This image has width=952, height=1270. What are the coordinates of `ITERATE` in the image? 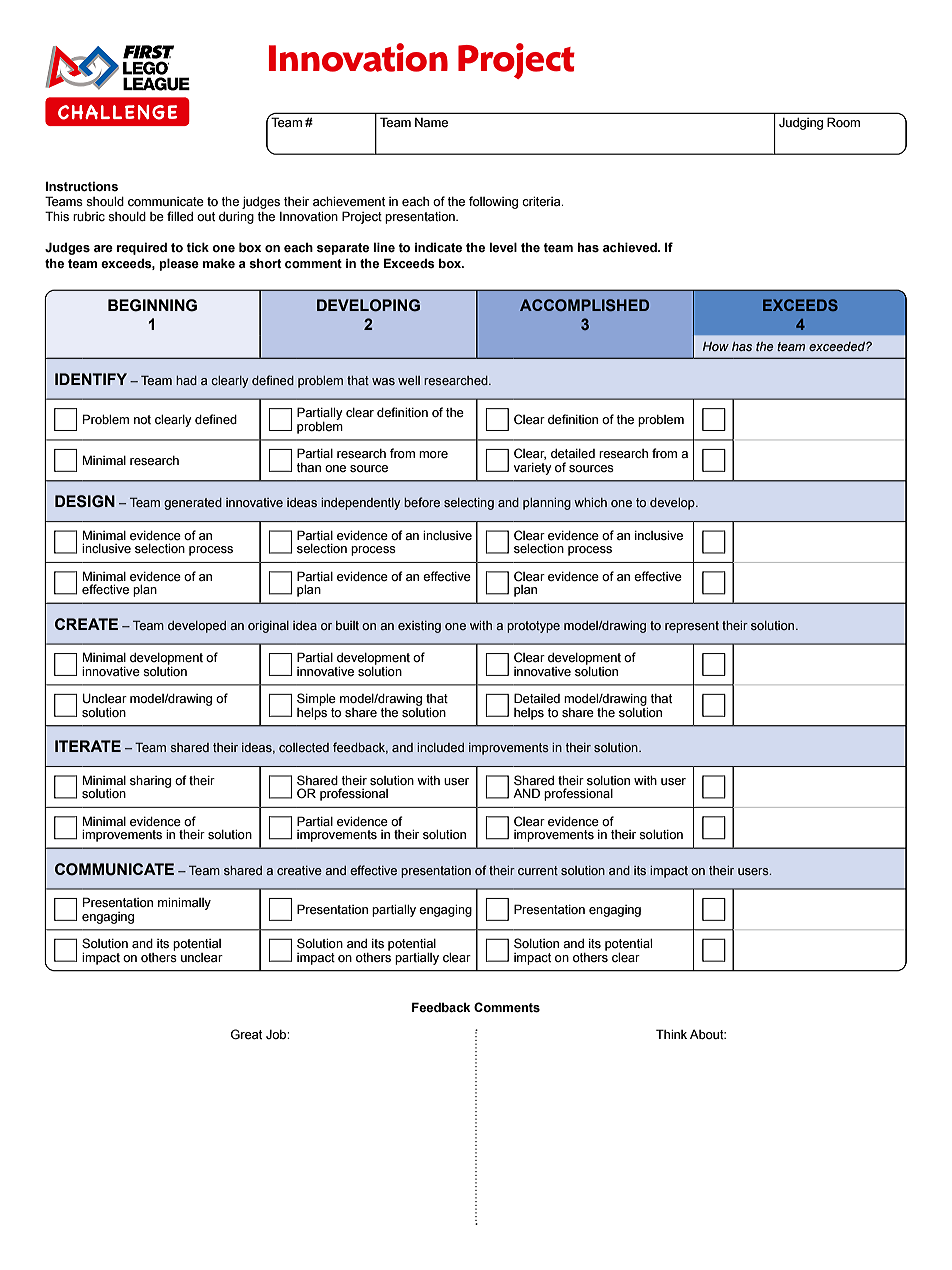 It's located at (88, 746).
